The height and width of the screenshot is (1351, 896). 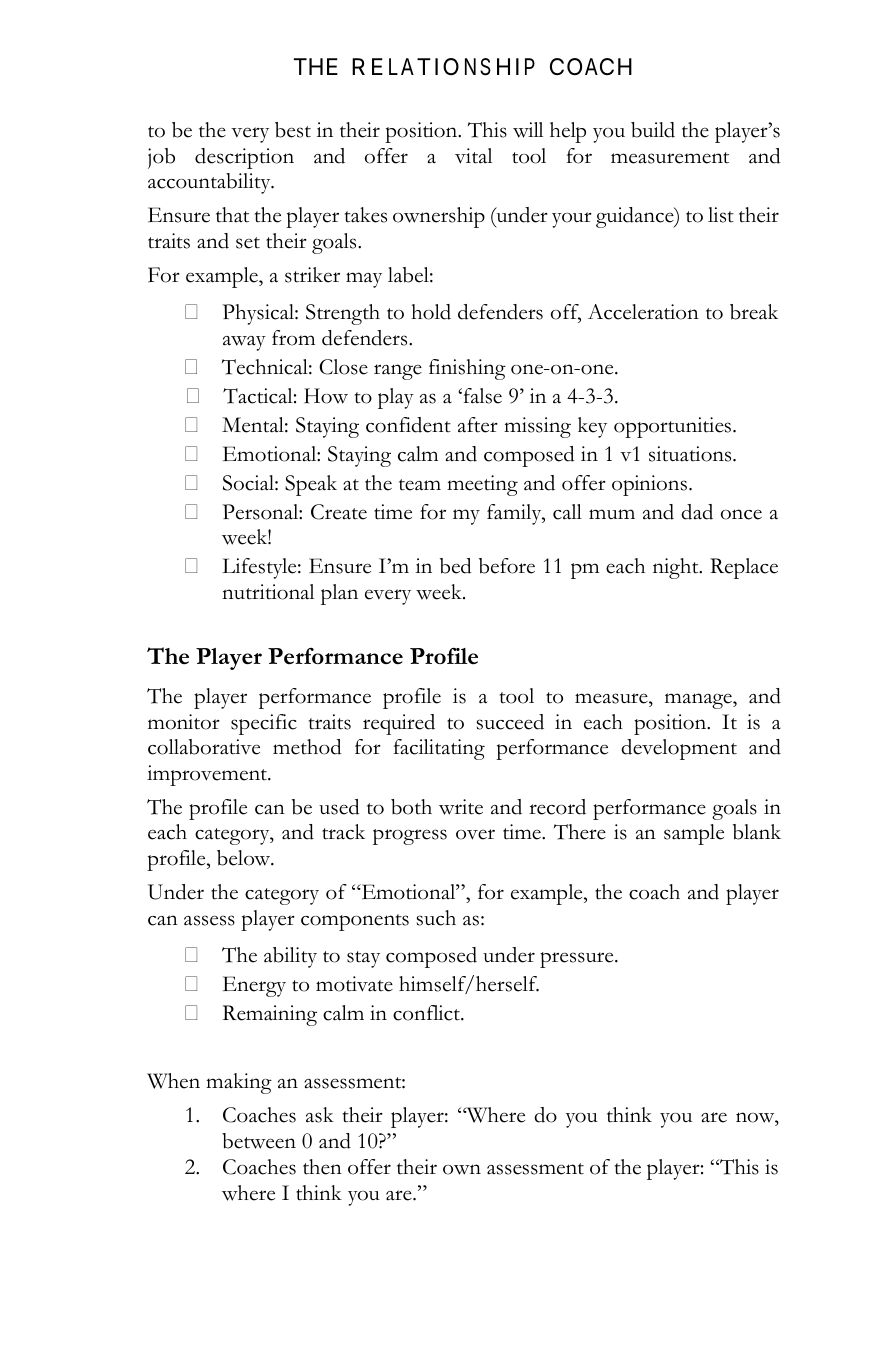 I want to click on manage, so click(x=699, y=701).
